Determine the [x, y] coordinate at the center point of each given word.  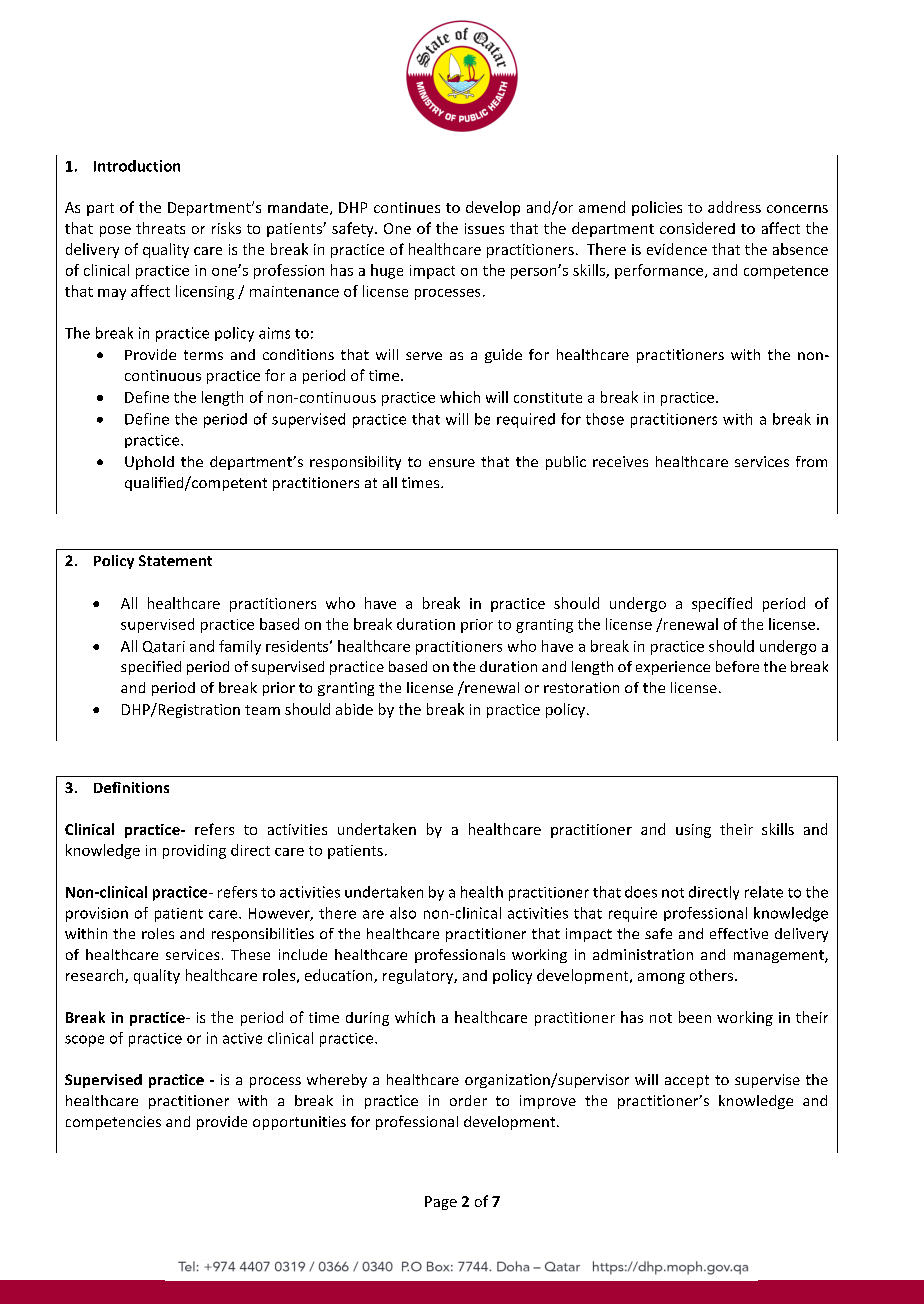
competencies [113, 1123]
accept [687, 1081]
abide [354, 709]
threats [160, 228]
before [737, 666]
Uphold [149, 463]
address [734, 207]
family [240, 647]
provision [97, 914]
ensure [452, 463]
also [403, 913]
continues [407, 207]
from [811, 461]
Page [441, 1203]
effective [739, 933]
